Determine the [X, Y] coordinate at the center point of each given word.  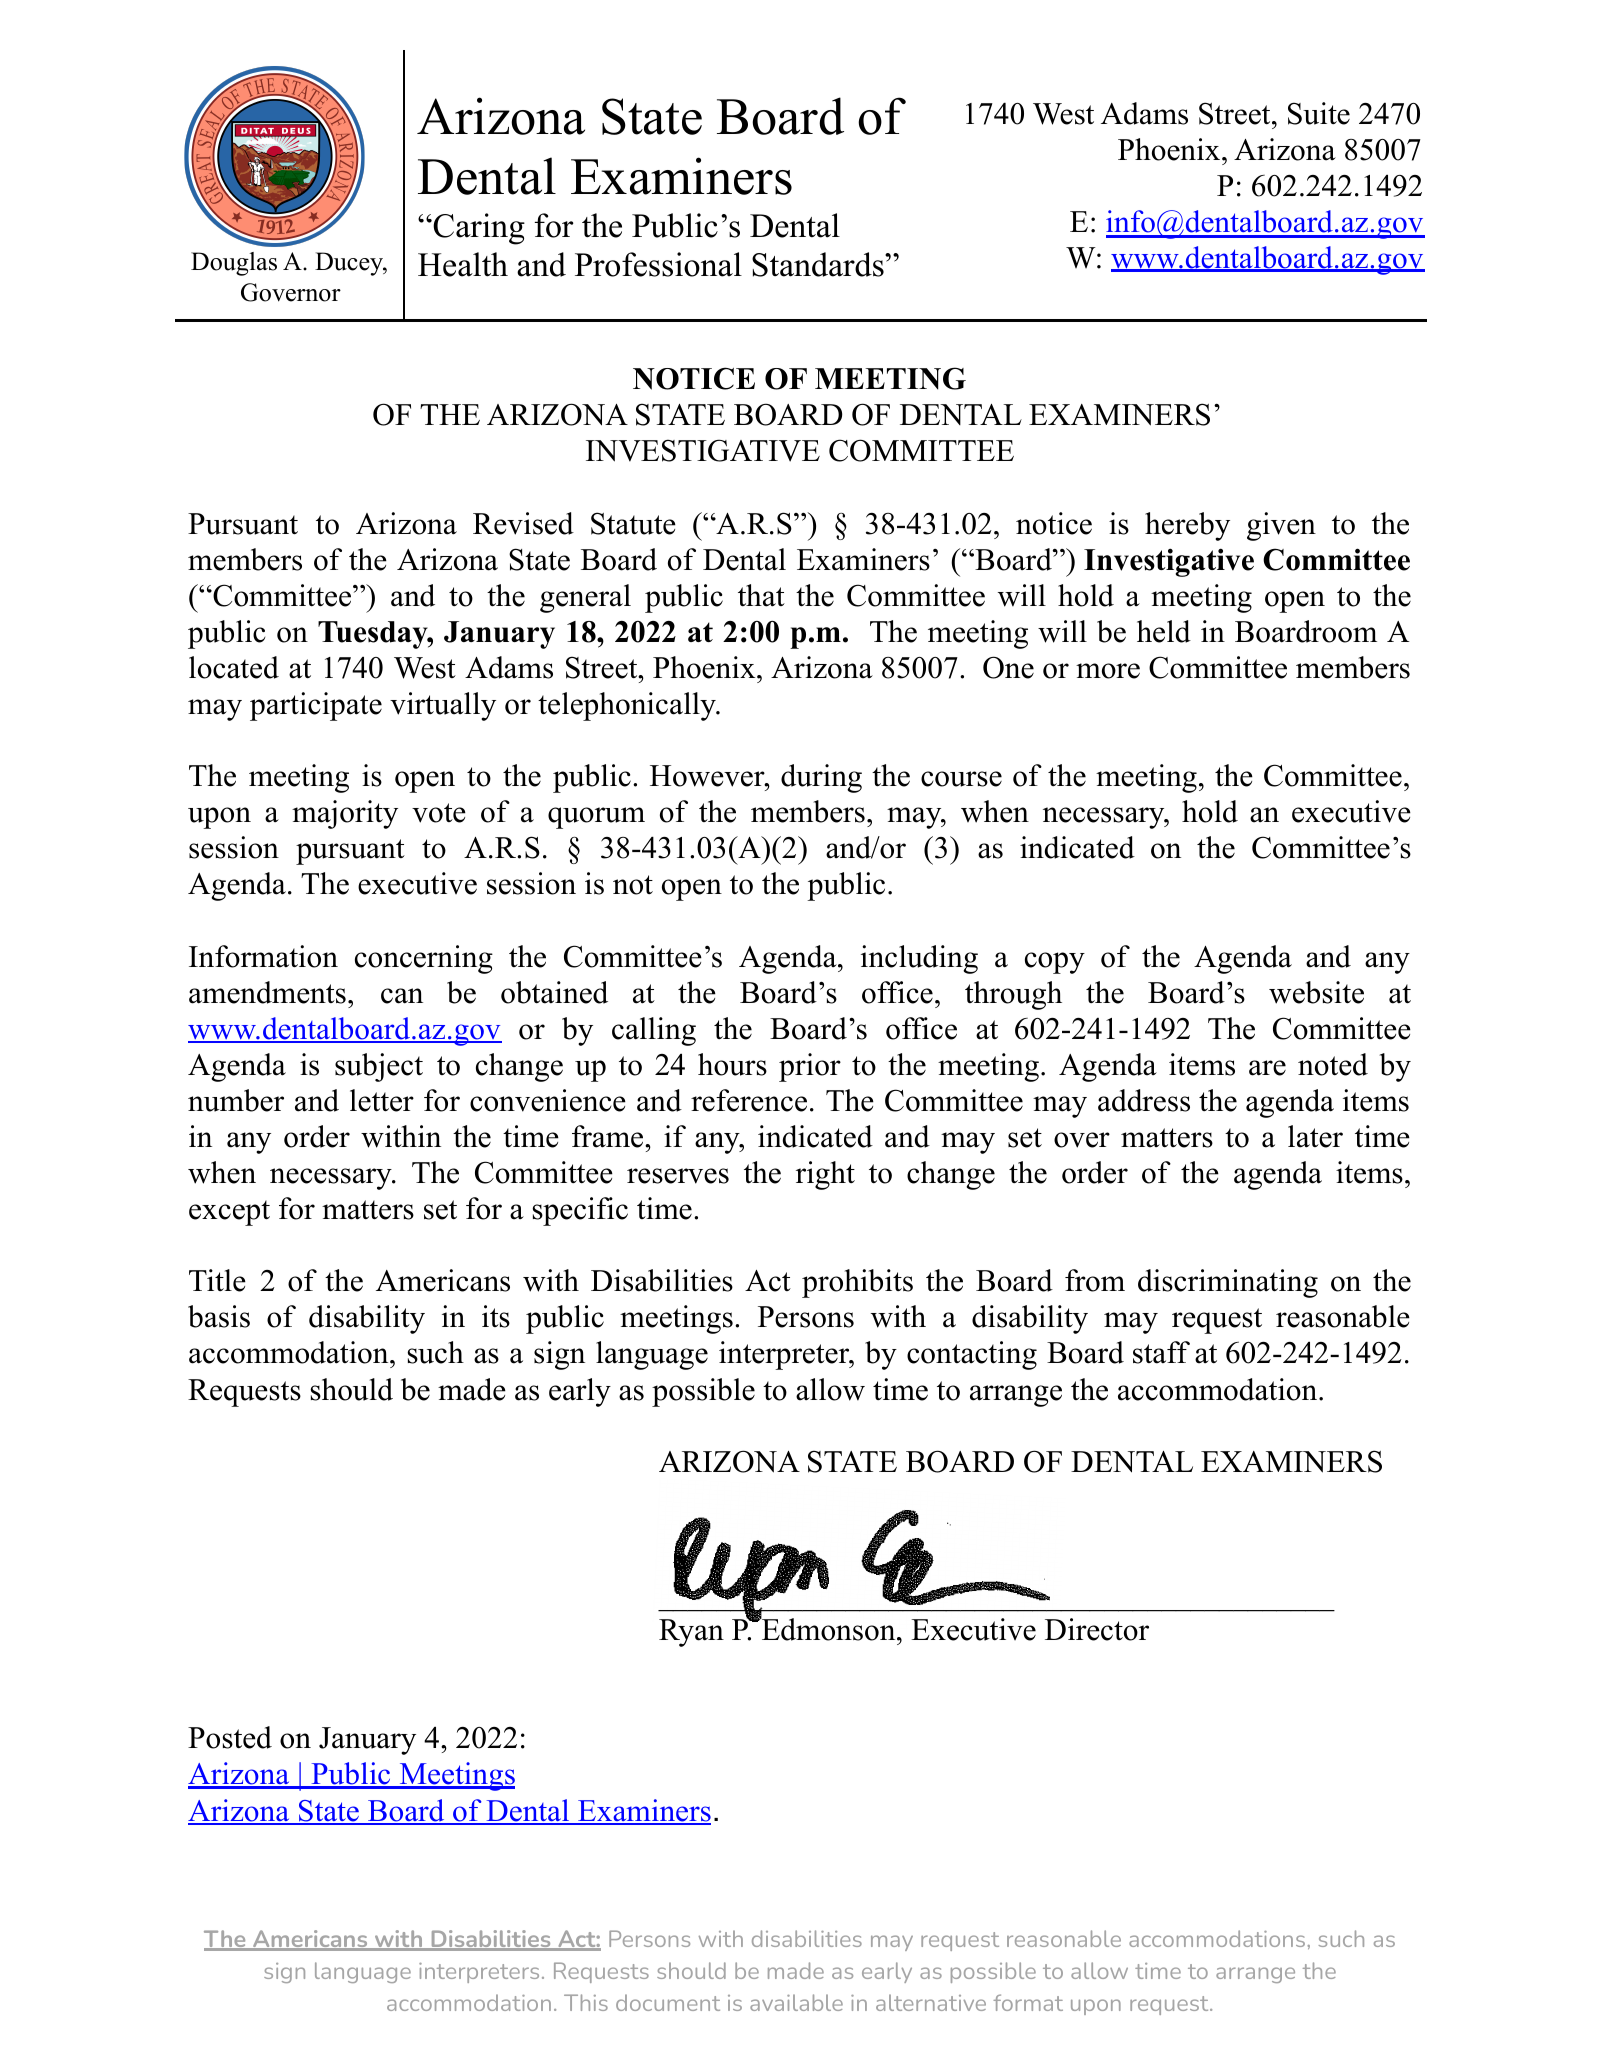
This [586, 2002]
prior [810, 1067]
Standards [819, 264]
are [1267, 1068]
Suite [1319, 113]
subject [379, 1067]
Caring [478, 229]
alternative [931, 2002]
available [796, 2002]
